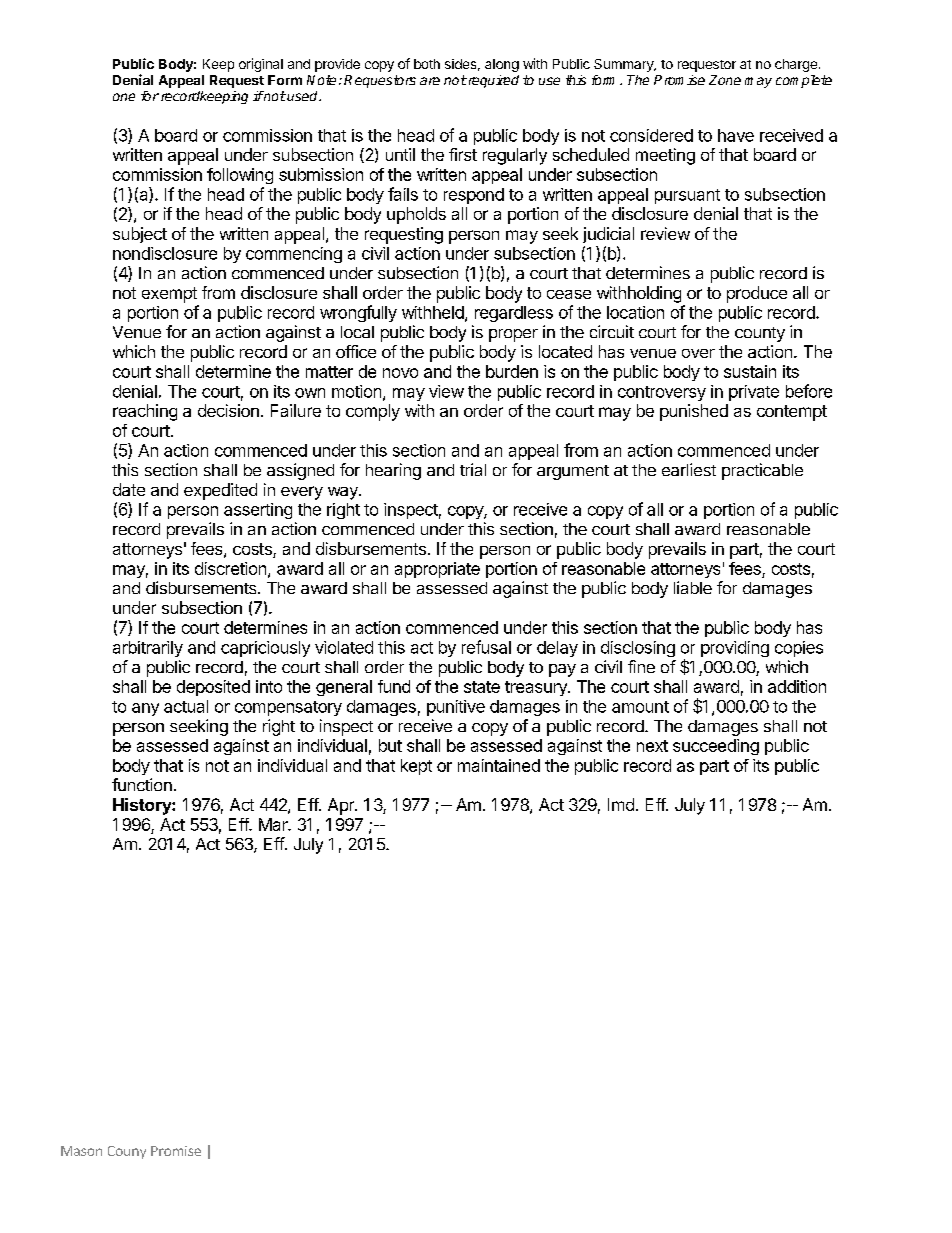 The image size is (952, 1233). Describe the element at coordinates (81, 1151) in the page. I see `Mason` at that location.
